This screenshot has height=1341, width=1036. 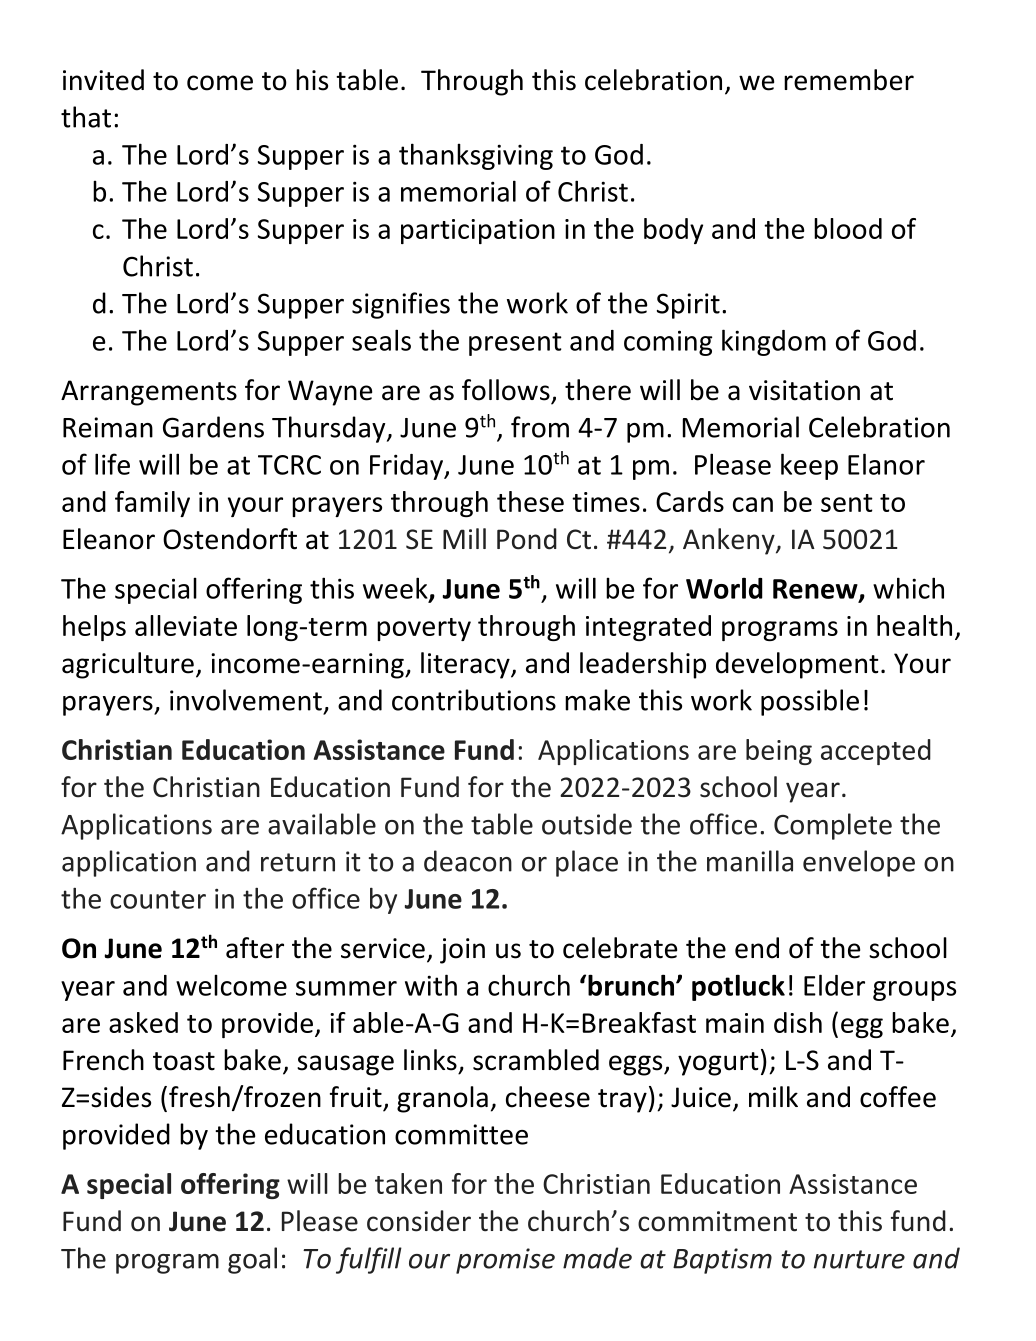 What do you see at coordinates (103, 80) in the screenshot?
I see `invited` at bounding box center [103, 80].
